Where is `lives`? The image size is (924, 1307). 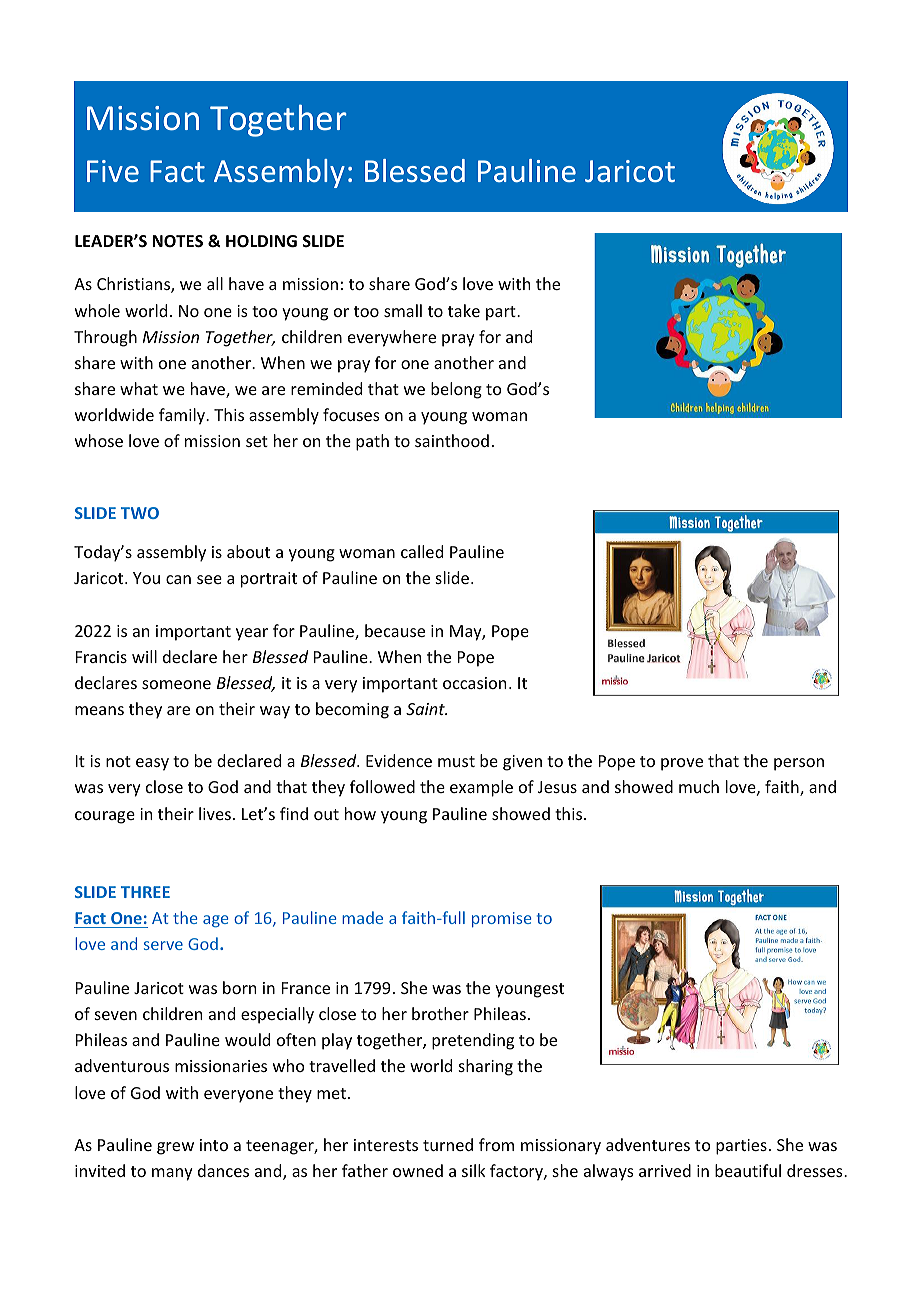
lives is located at coordinates (215, 813).
